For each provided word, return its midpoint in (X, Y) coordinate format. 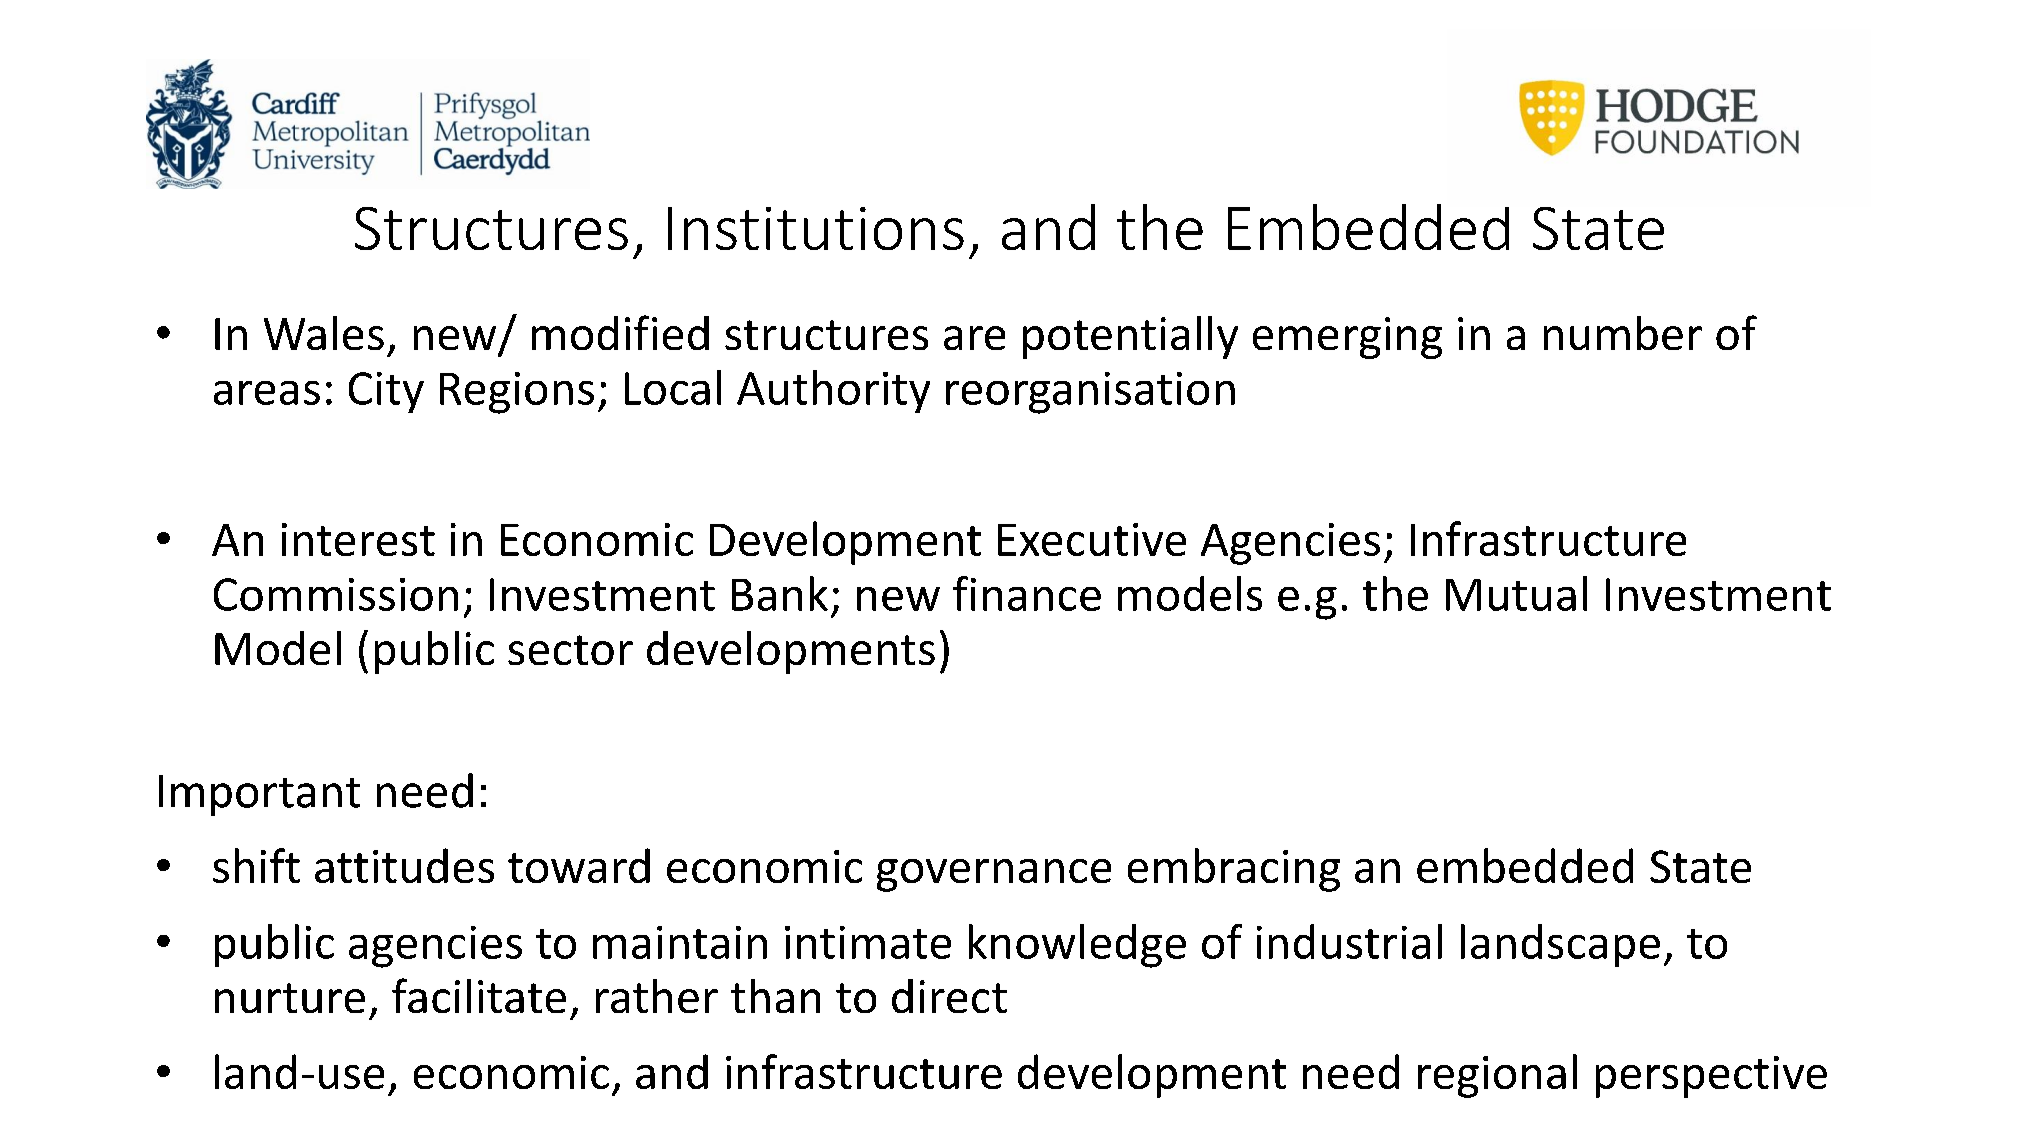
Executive (1092, 539)
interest (358, 539)
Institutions (816, 228)
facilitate (479, 995)
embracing (1234, 870)
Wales (324, 333)
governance (994, 875)
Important (259, 795)
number (1623, 333)
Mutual (1516, 593)
